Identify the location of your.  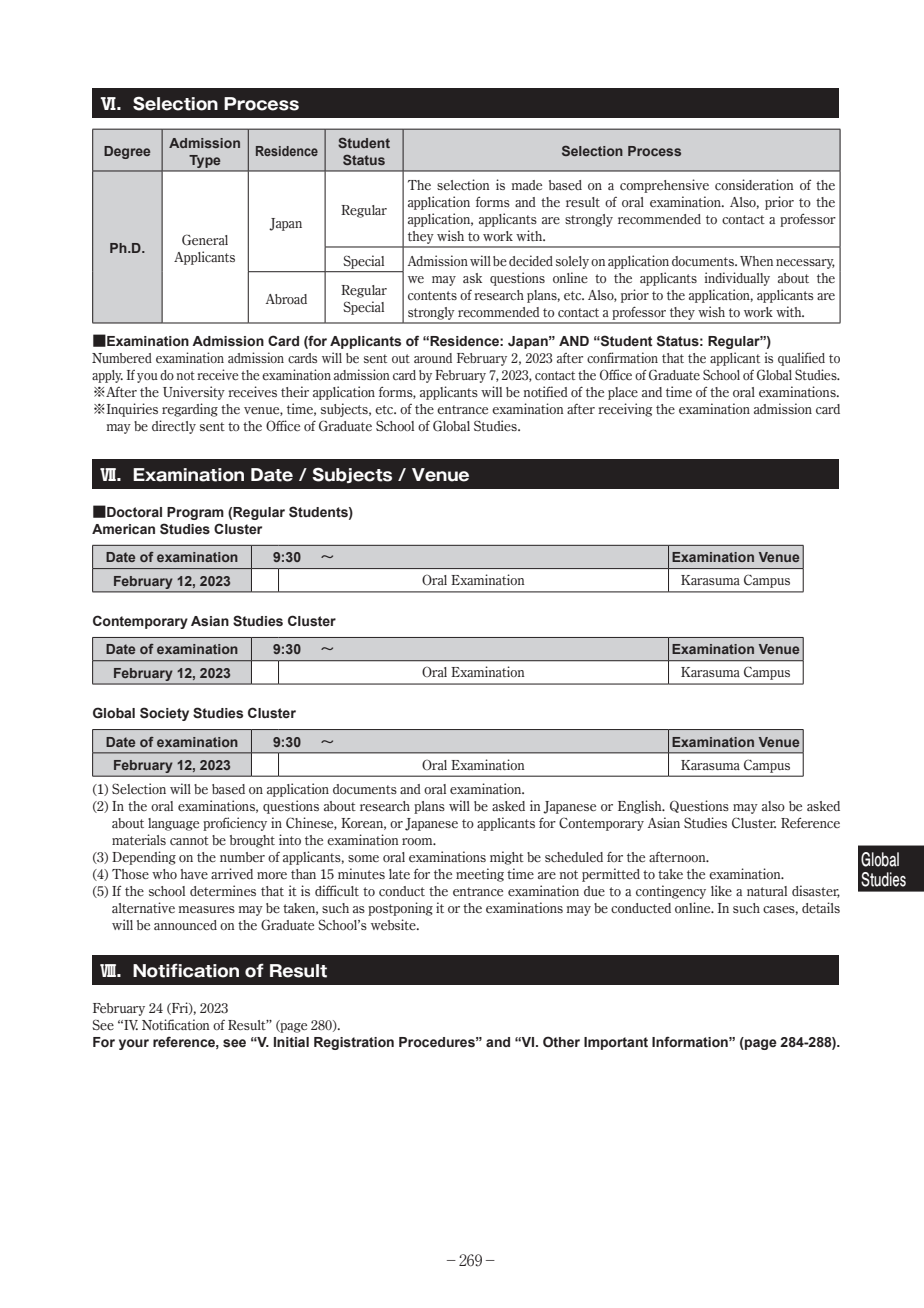
(134, 1044).
